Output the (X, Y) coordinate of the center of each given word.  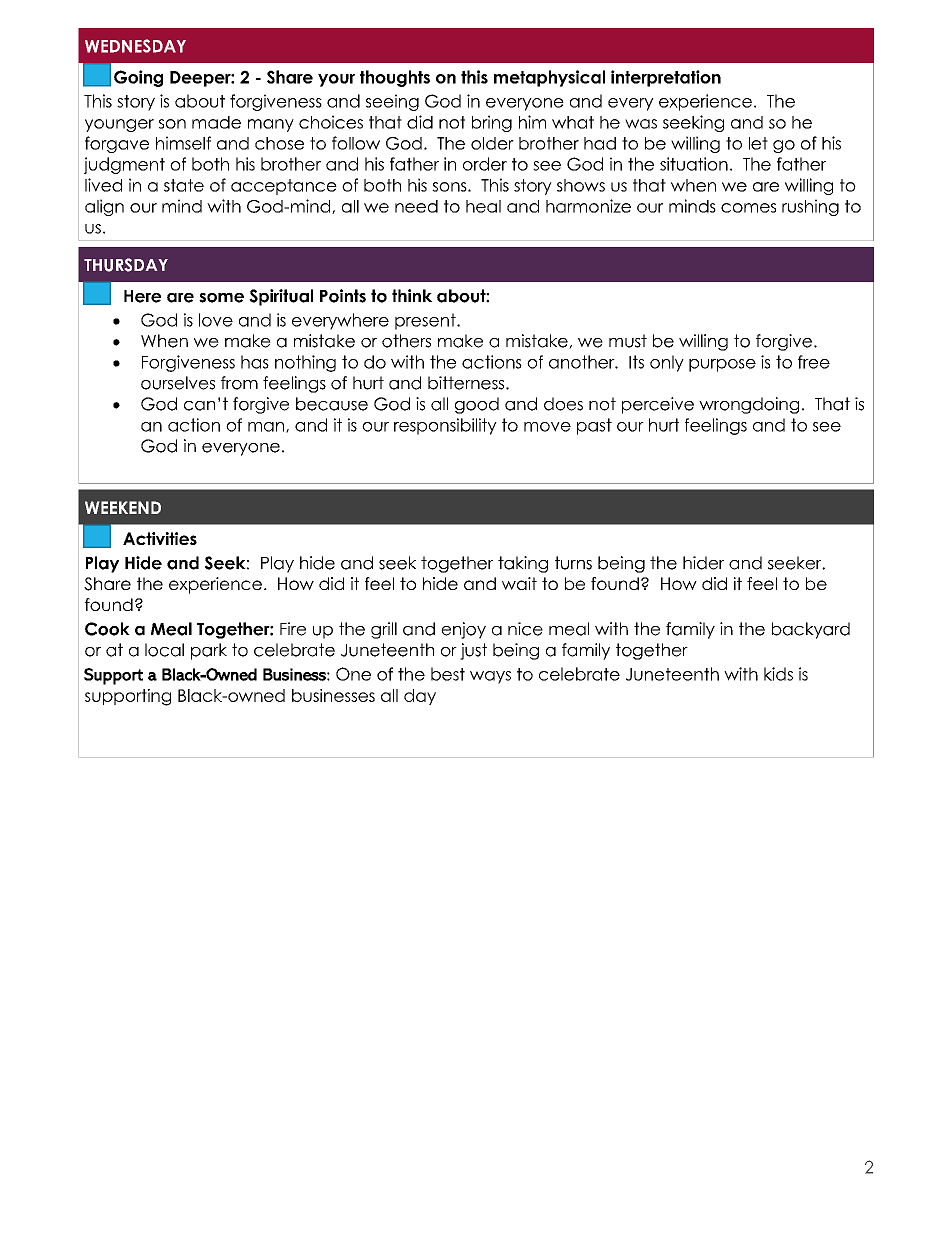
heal (483, 206)
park (209, 651)
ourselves (178, 383)
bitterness (467, 383)
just (473, 651)
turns (573, 563)
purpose (722, 365)
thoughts (395, 78)
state (184, 185)
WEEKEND (123, 507)
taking (523, 564)
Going (138, 78)
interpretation (666, 78)
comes (748, 208)
